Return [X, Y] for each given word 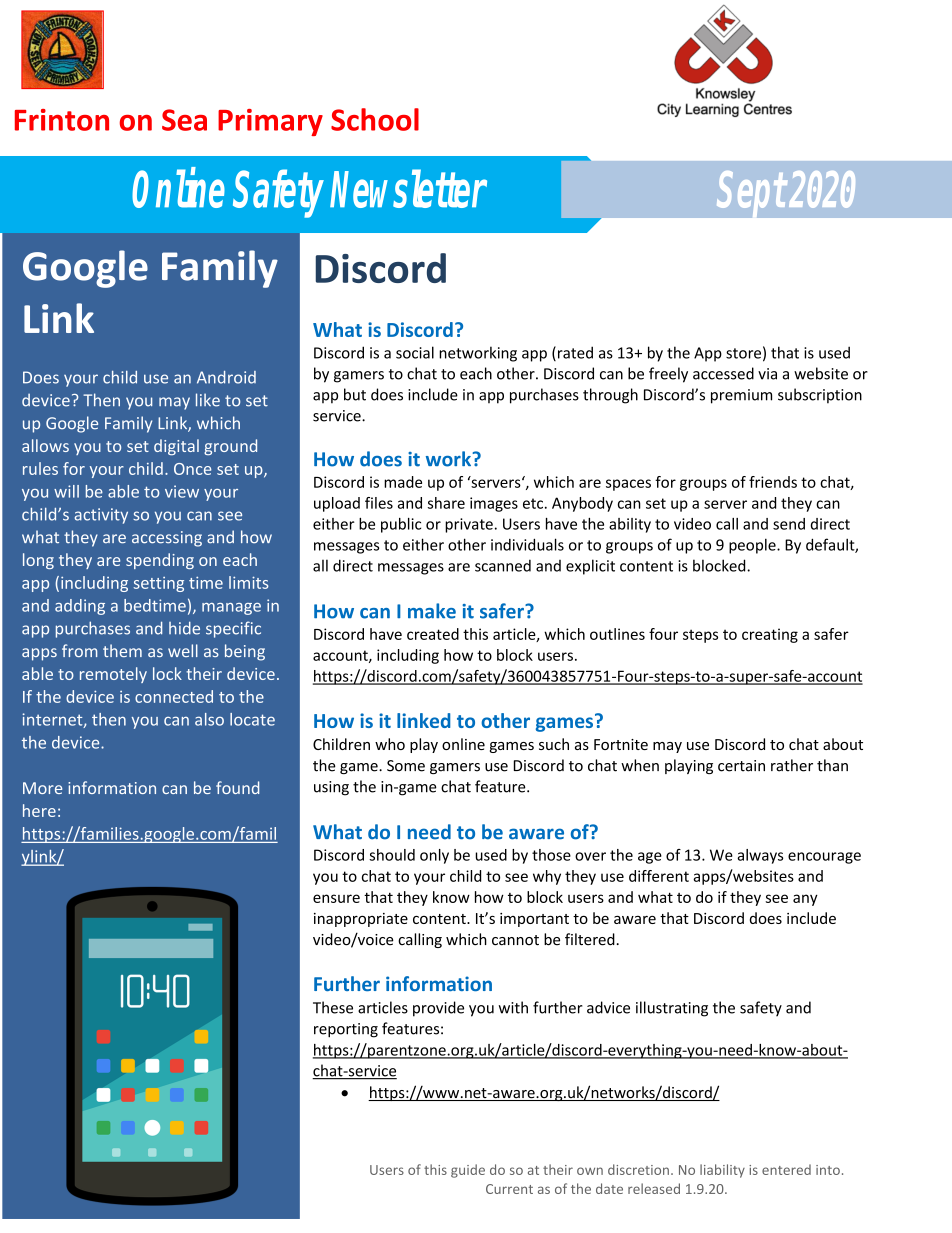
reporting [346, 1030]
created [433, 634]
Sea [184, 120]
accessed [723, 373]
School [375, 119]
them [122, 650]
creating [770, 635]
